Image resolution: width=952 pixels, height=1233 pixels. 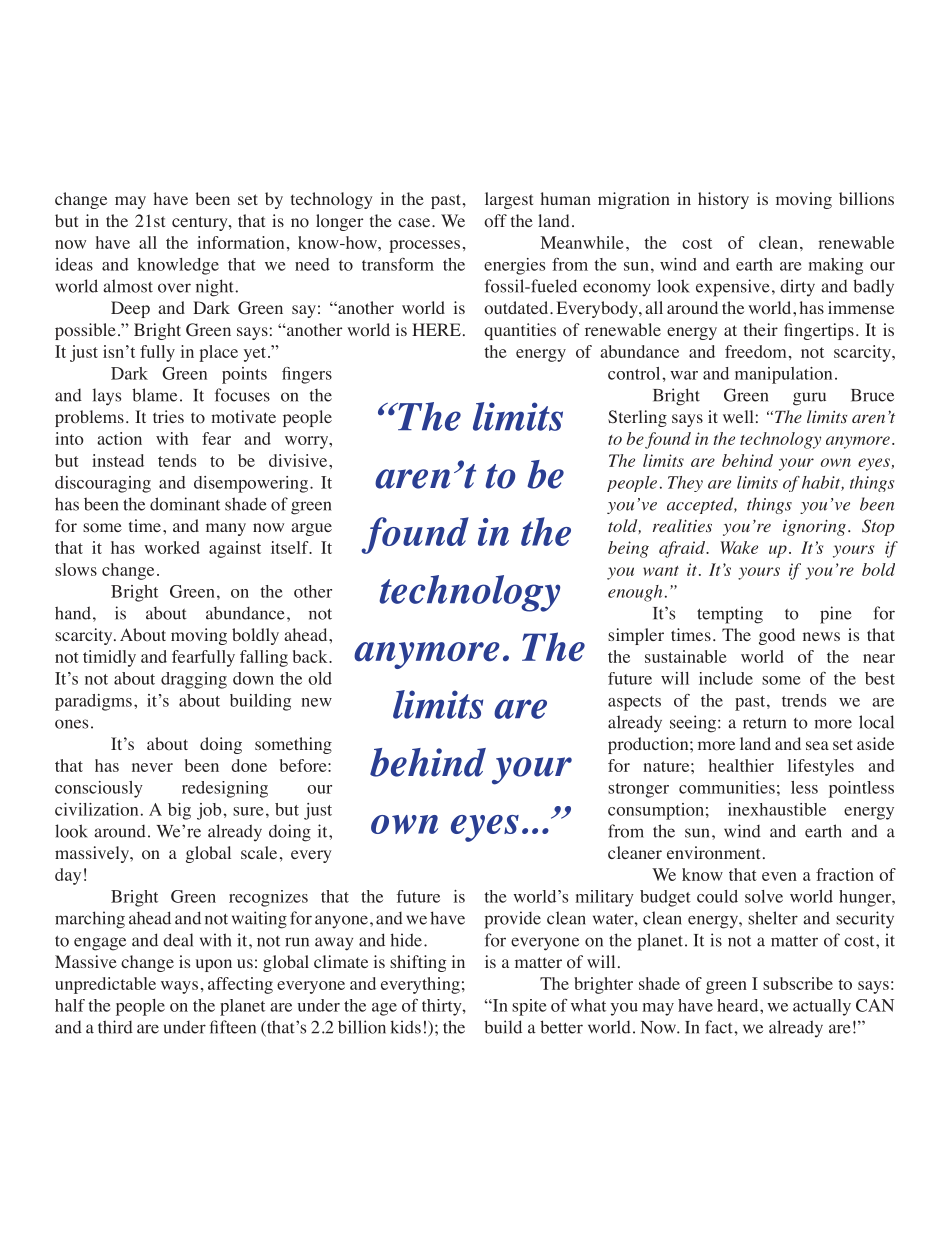 What do you see at coordinates (529, 1007) in the screenshot?
I see `spite` at bounding box center [529, 1007].
